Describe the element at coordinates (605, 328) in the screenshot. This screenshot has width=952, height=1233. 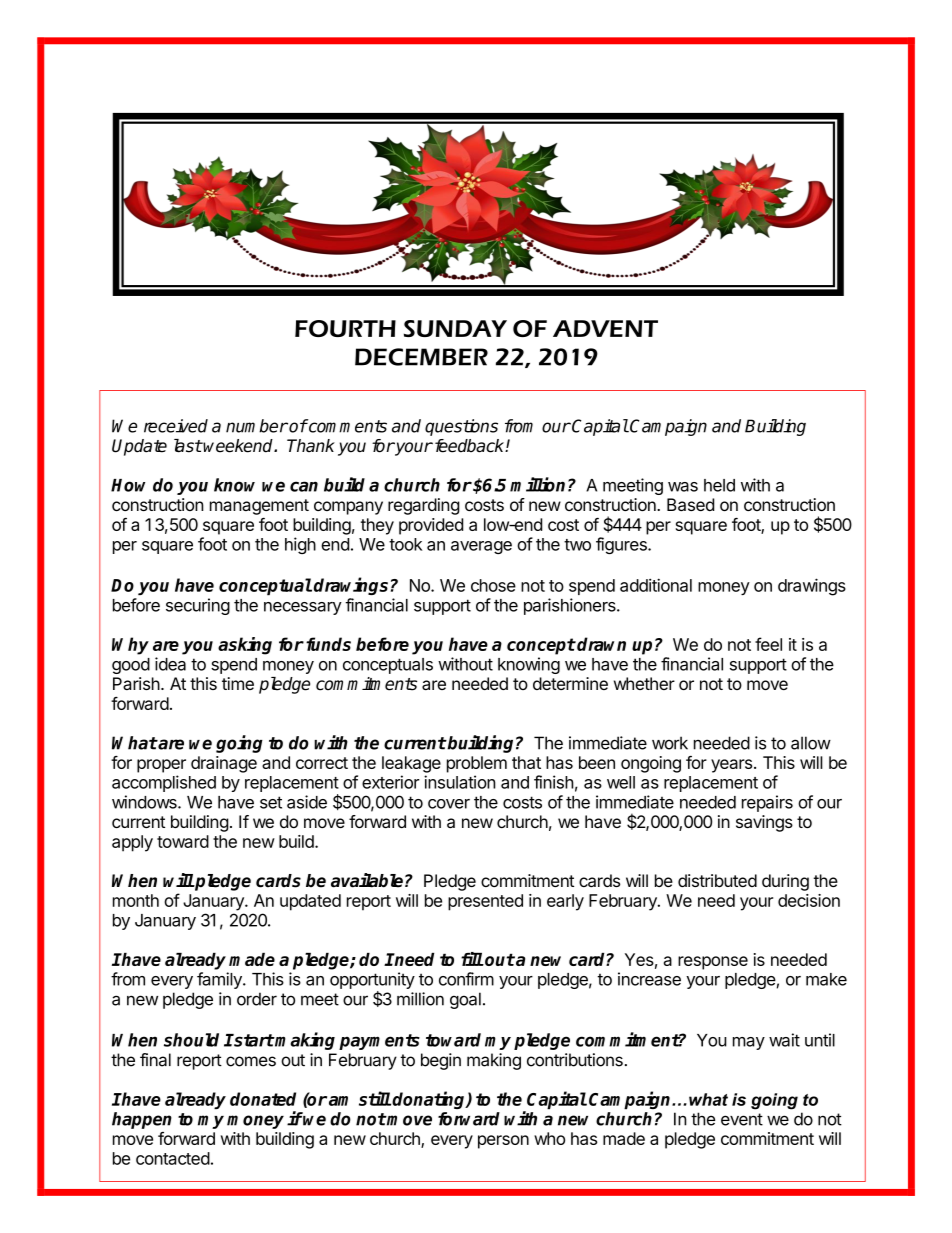
I see `ADVENT` at that location.
